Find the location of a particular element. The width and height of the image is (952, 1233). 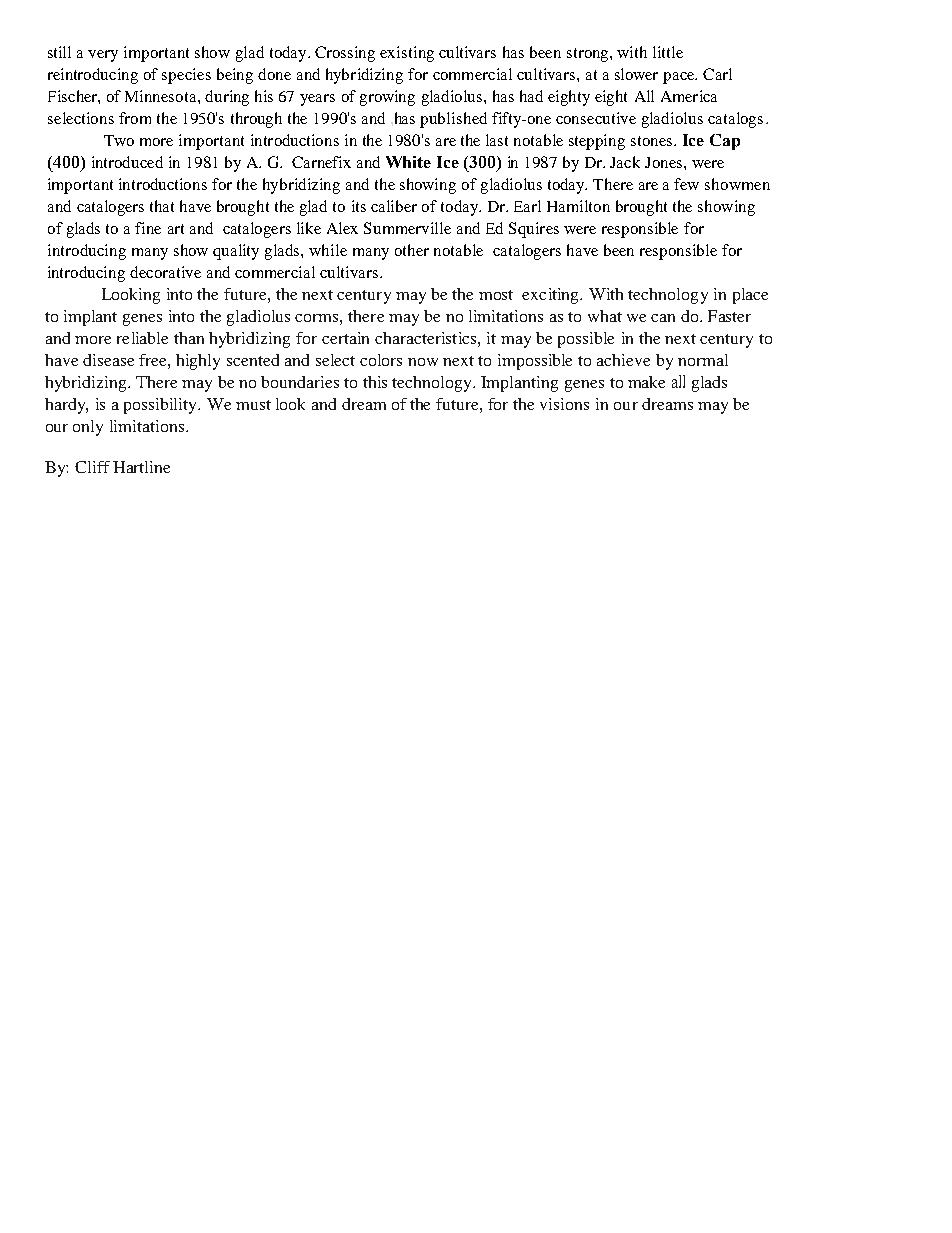

possibility is located at coordinates (161, 406).
